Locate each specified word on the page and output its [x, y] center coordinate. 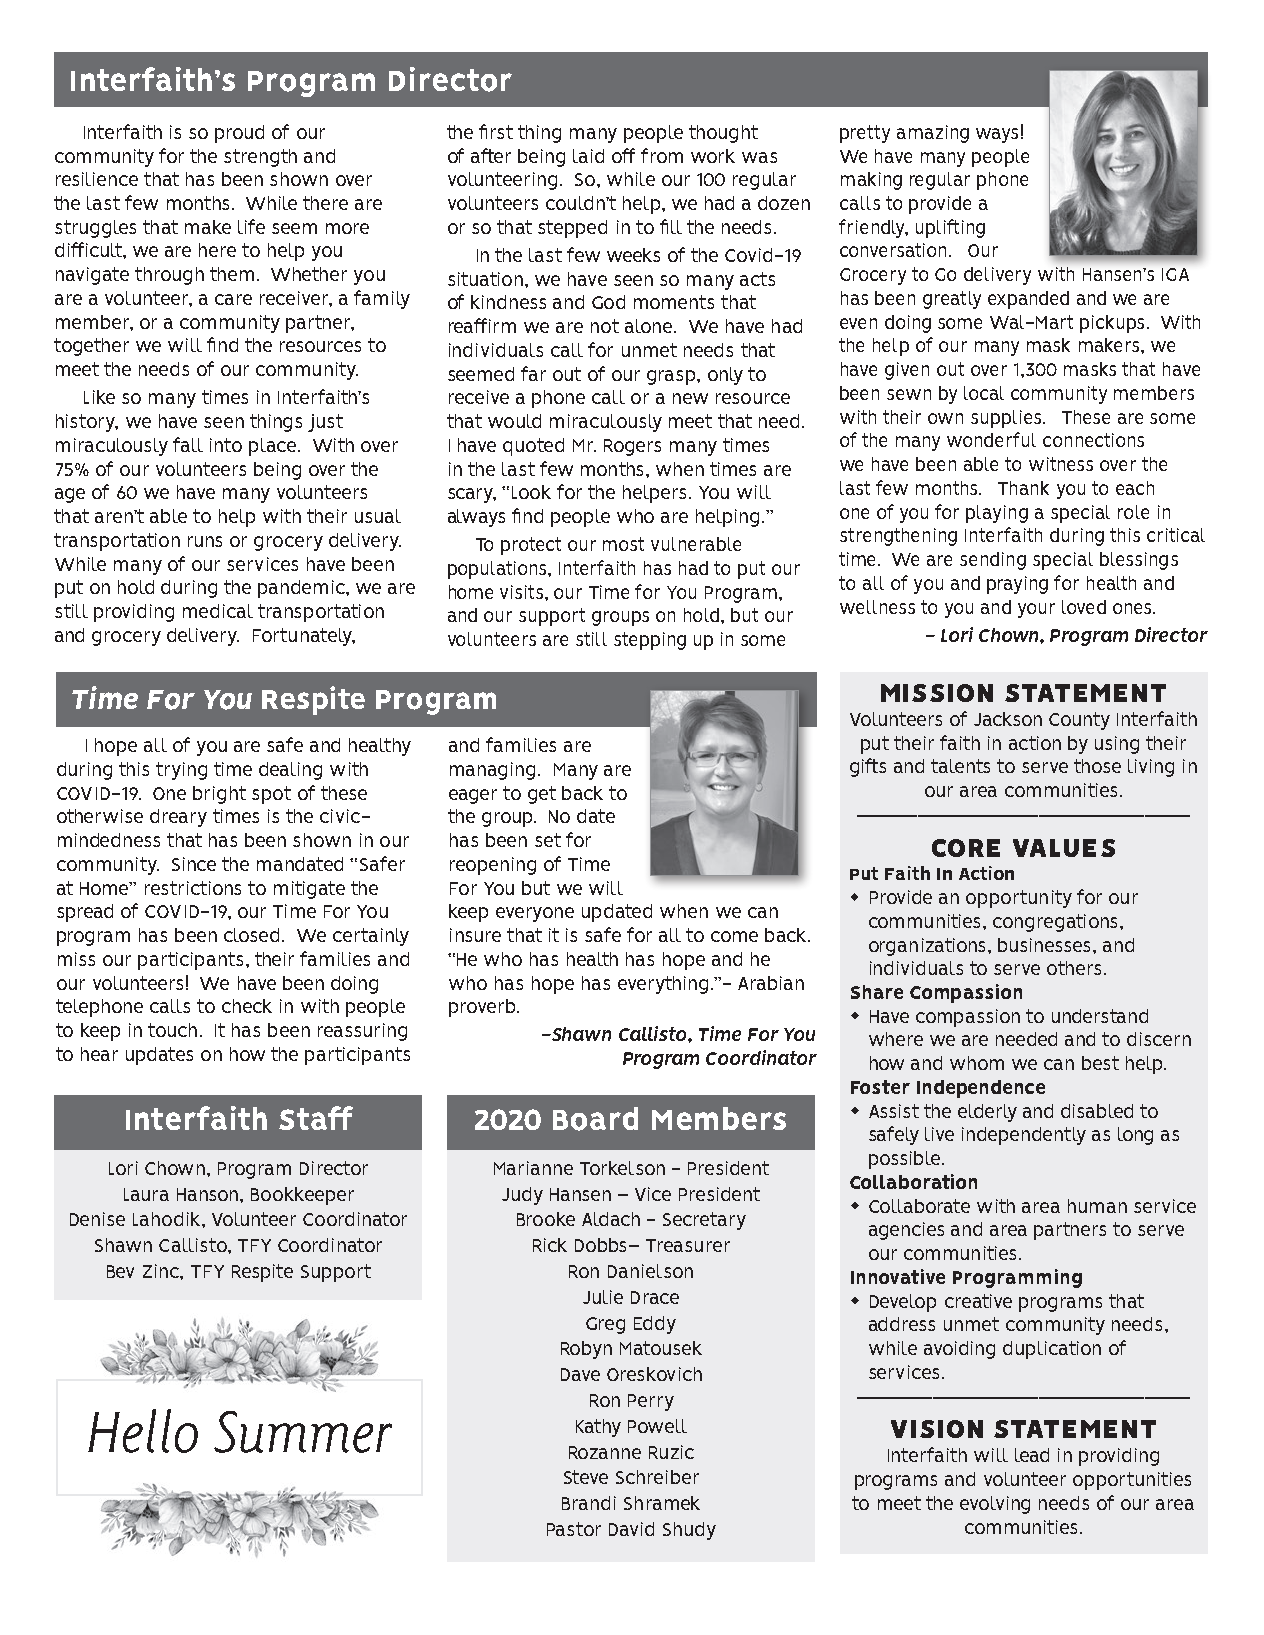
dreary [178, 818]
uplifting [950, 228]
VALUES [1064, 848]
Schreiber [657, 1477]
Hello [143, 1431]
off [623, 155]
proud [239, 134]
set [548, 840]
